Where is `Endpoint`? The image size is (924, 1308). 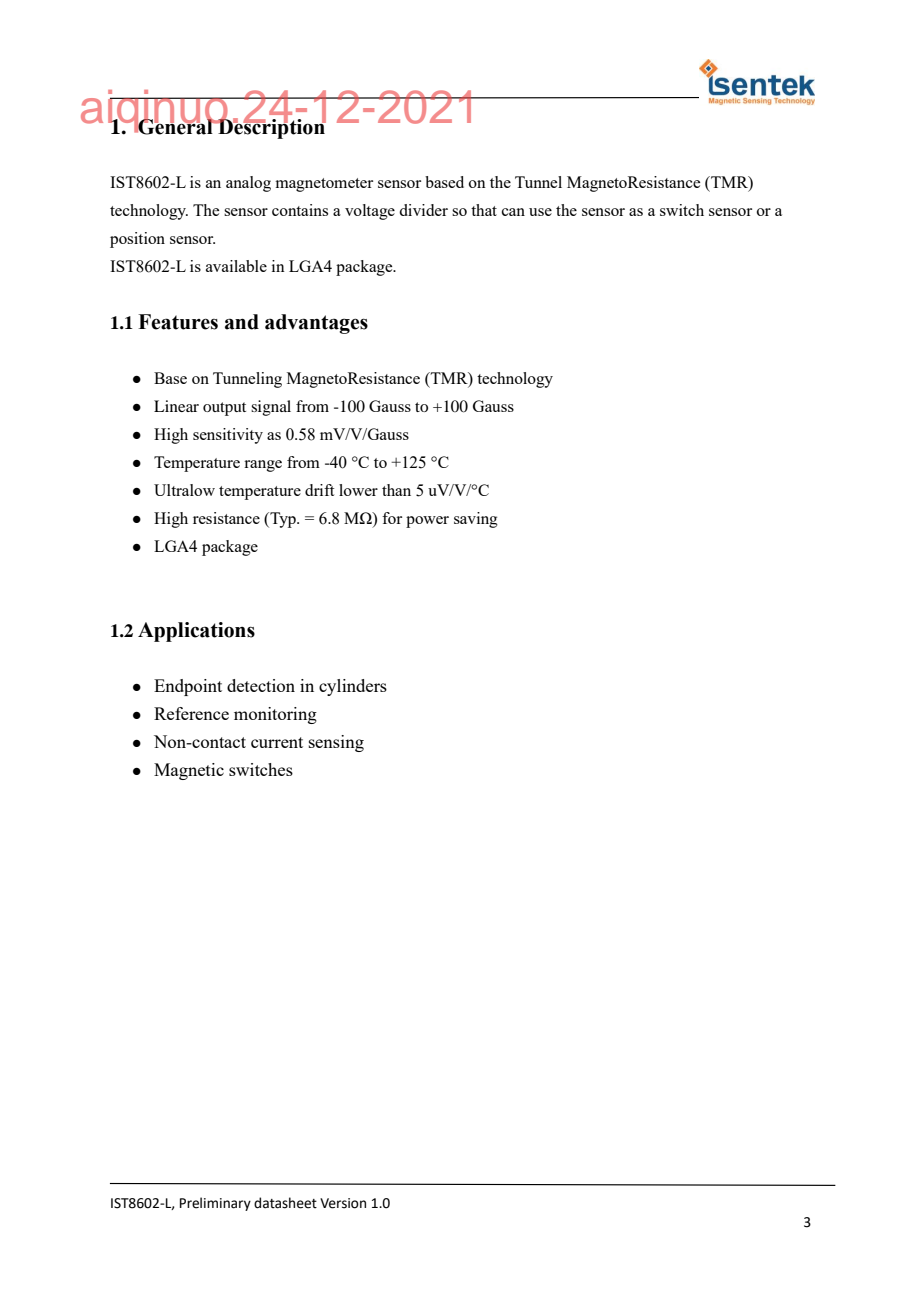 Endpoint is located at coordinates (188, 687).
